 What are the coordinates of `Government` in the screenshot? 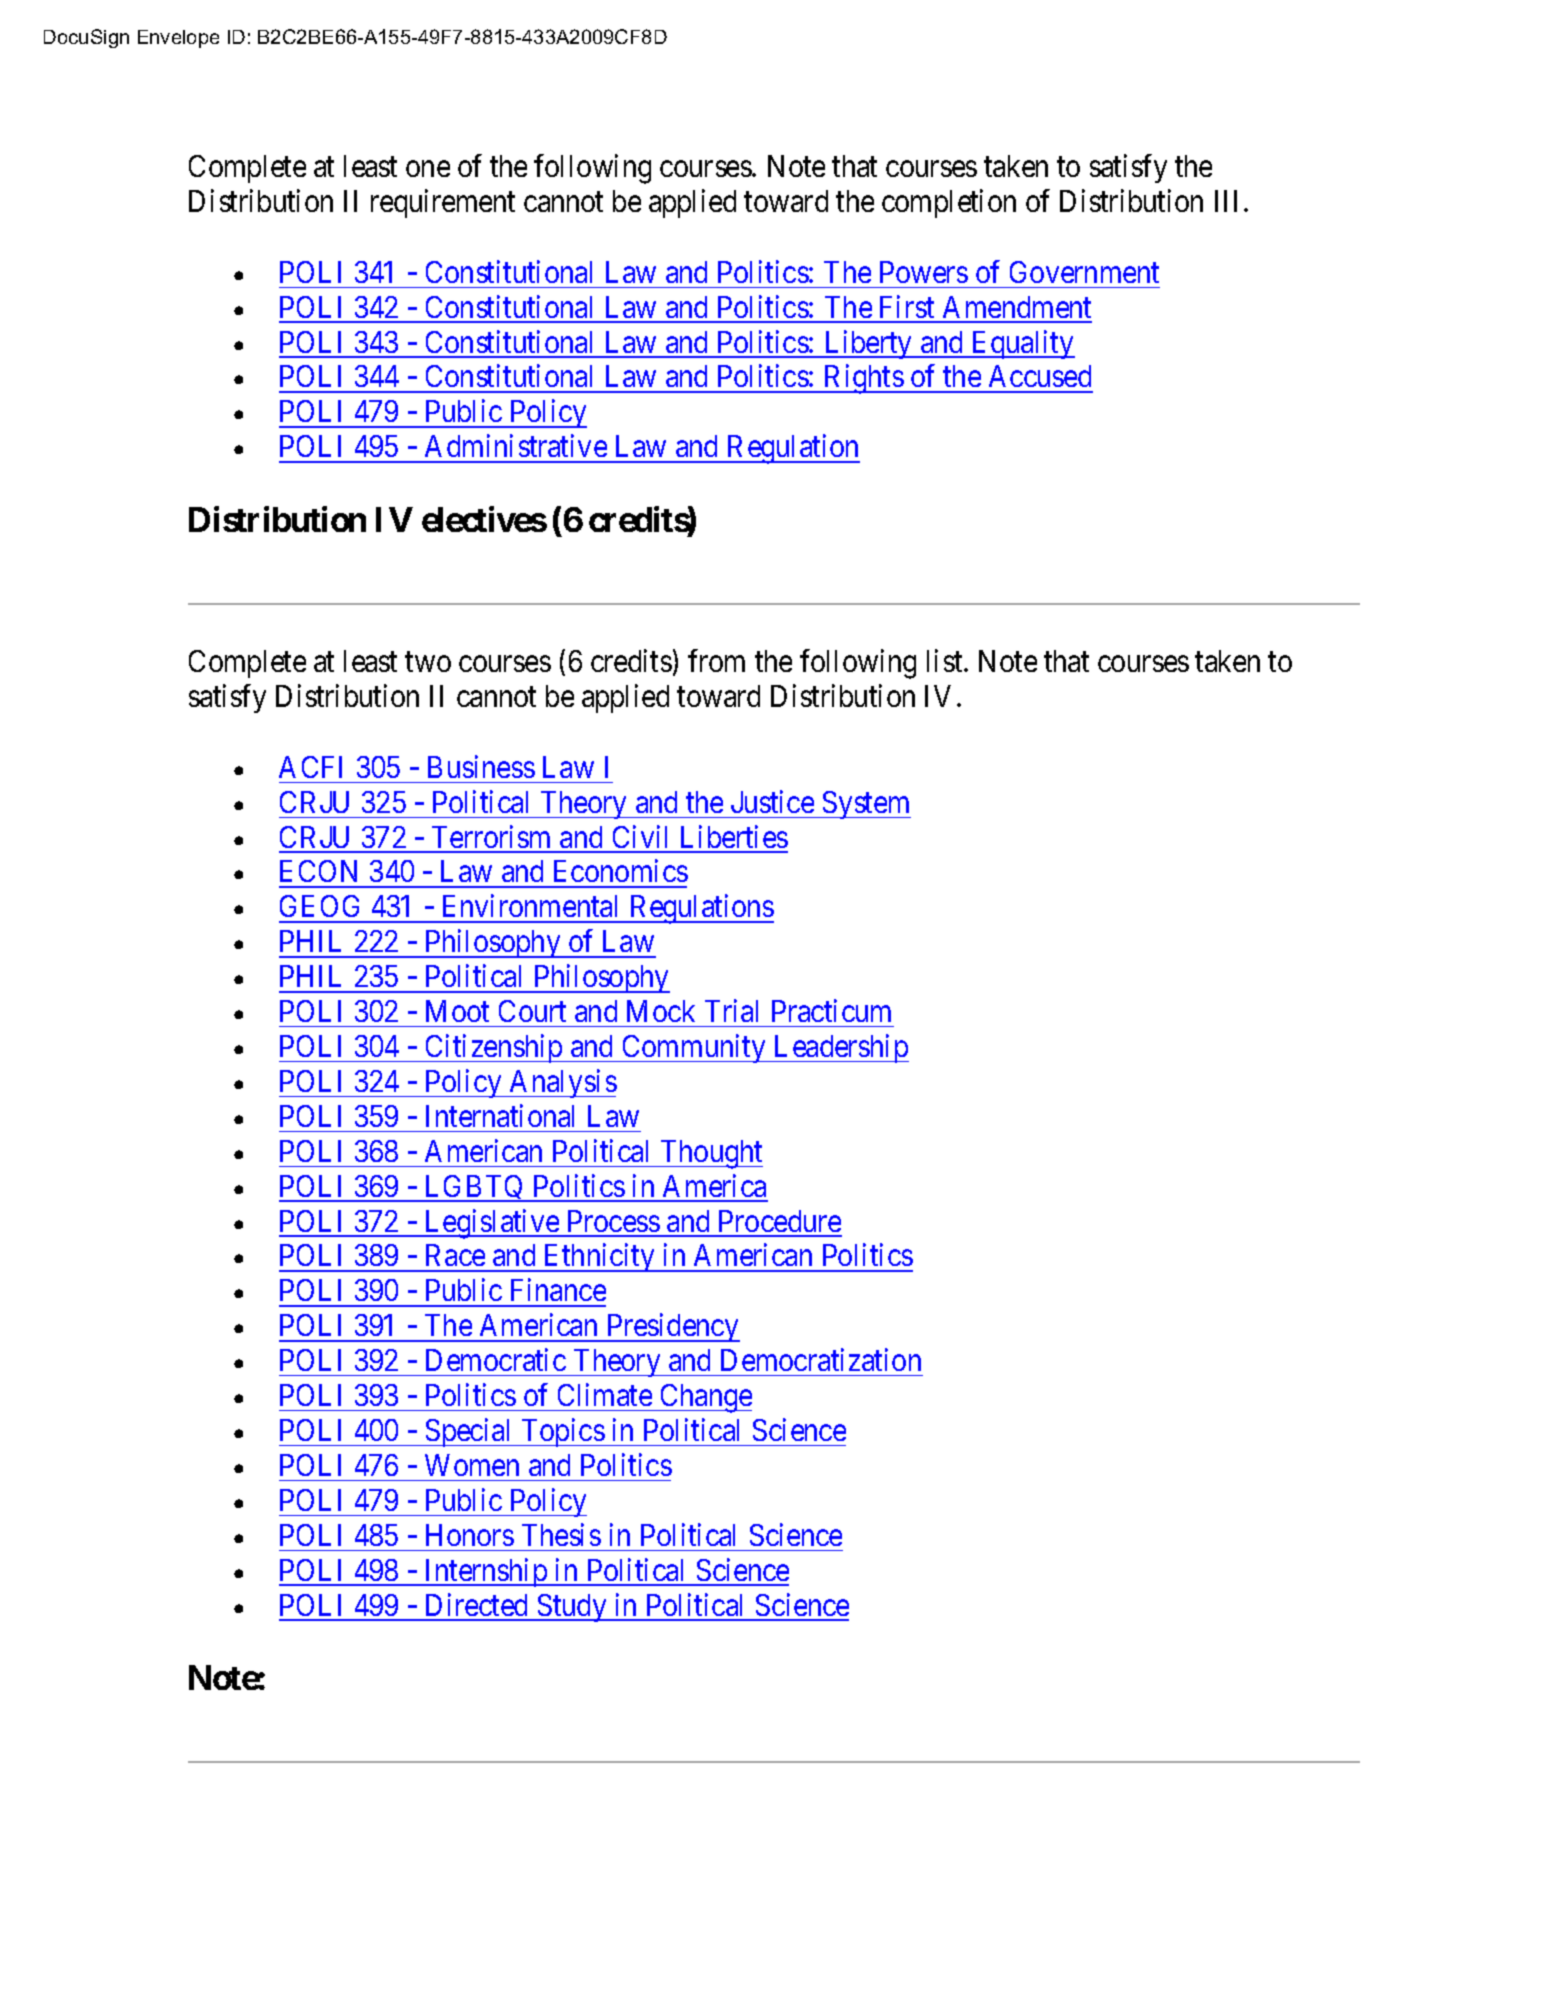 It's located at (1084, 272).
